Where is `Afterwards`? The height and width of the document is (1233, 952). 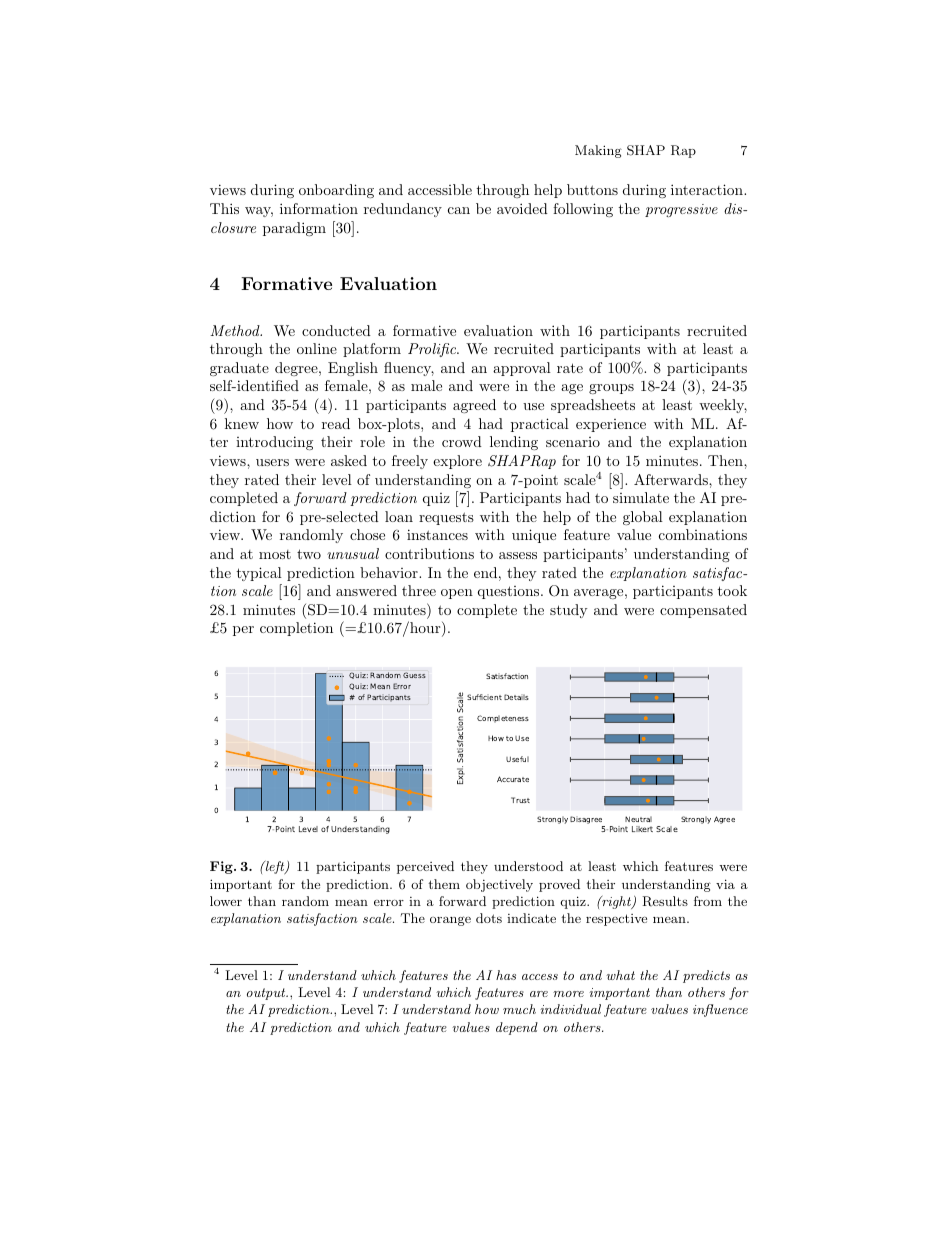 Afterwards is located at coordinates (672, 479).
